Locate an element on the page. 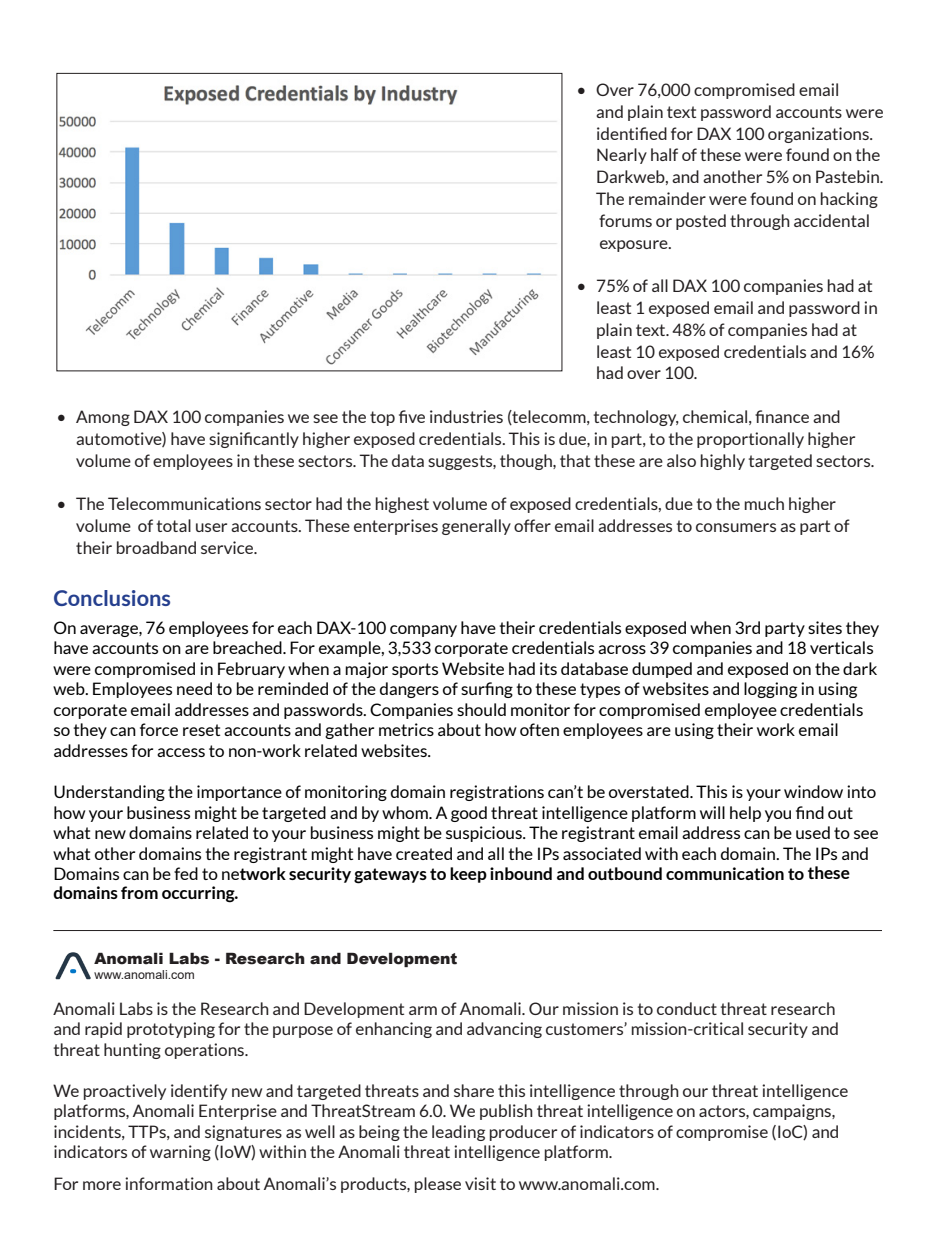 This page has height=1233, width=952. finance is located at coordinates (782, 416).
